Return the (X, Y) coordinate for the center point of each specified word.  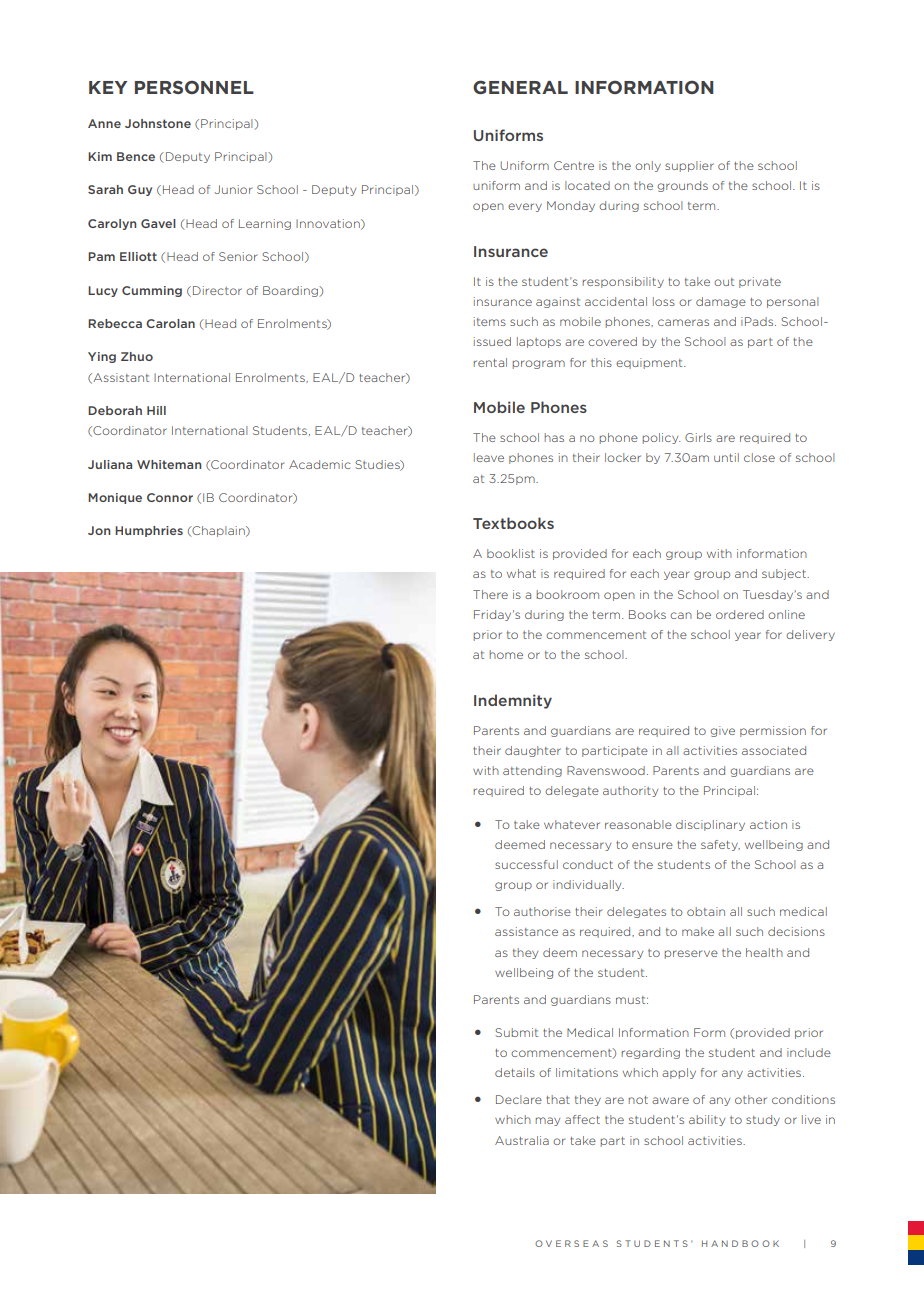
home (506, 654)
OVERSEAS (571, 1243)
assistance (526, 931)
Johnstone (158, 123)
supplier (689, 166)
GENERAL (520, 87)
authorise (542, 911)
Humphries (149, 531)
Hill (156, 410)
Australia (522, 1140)
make (698, 931)
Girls (698, 437)
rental (490, 362)
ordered (740, 614)
